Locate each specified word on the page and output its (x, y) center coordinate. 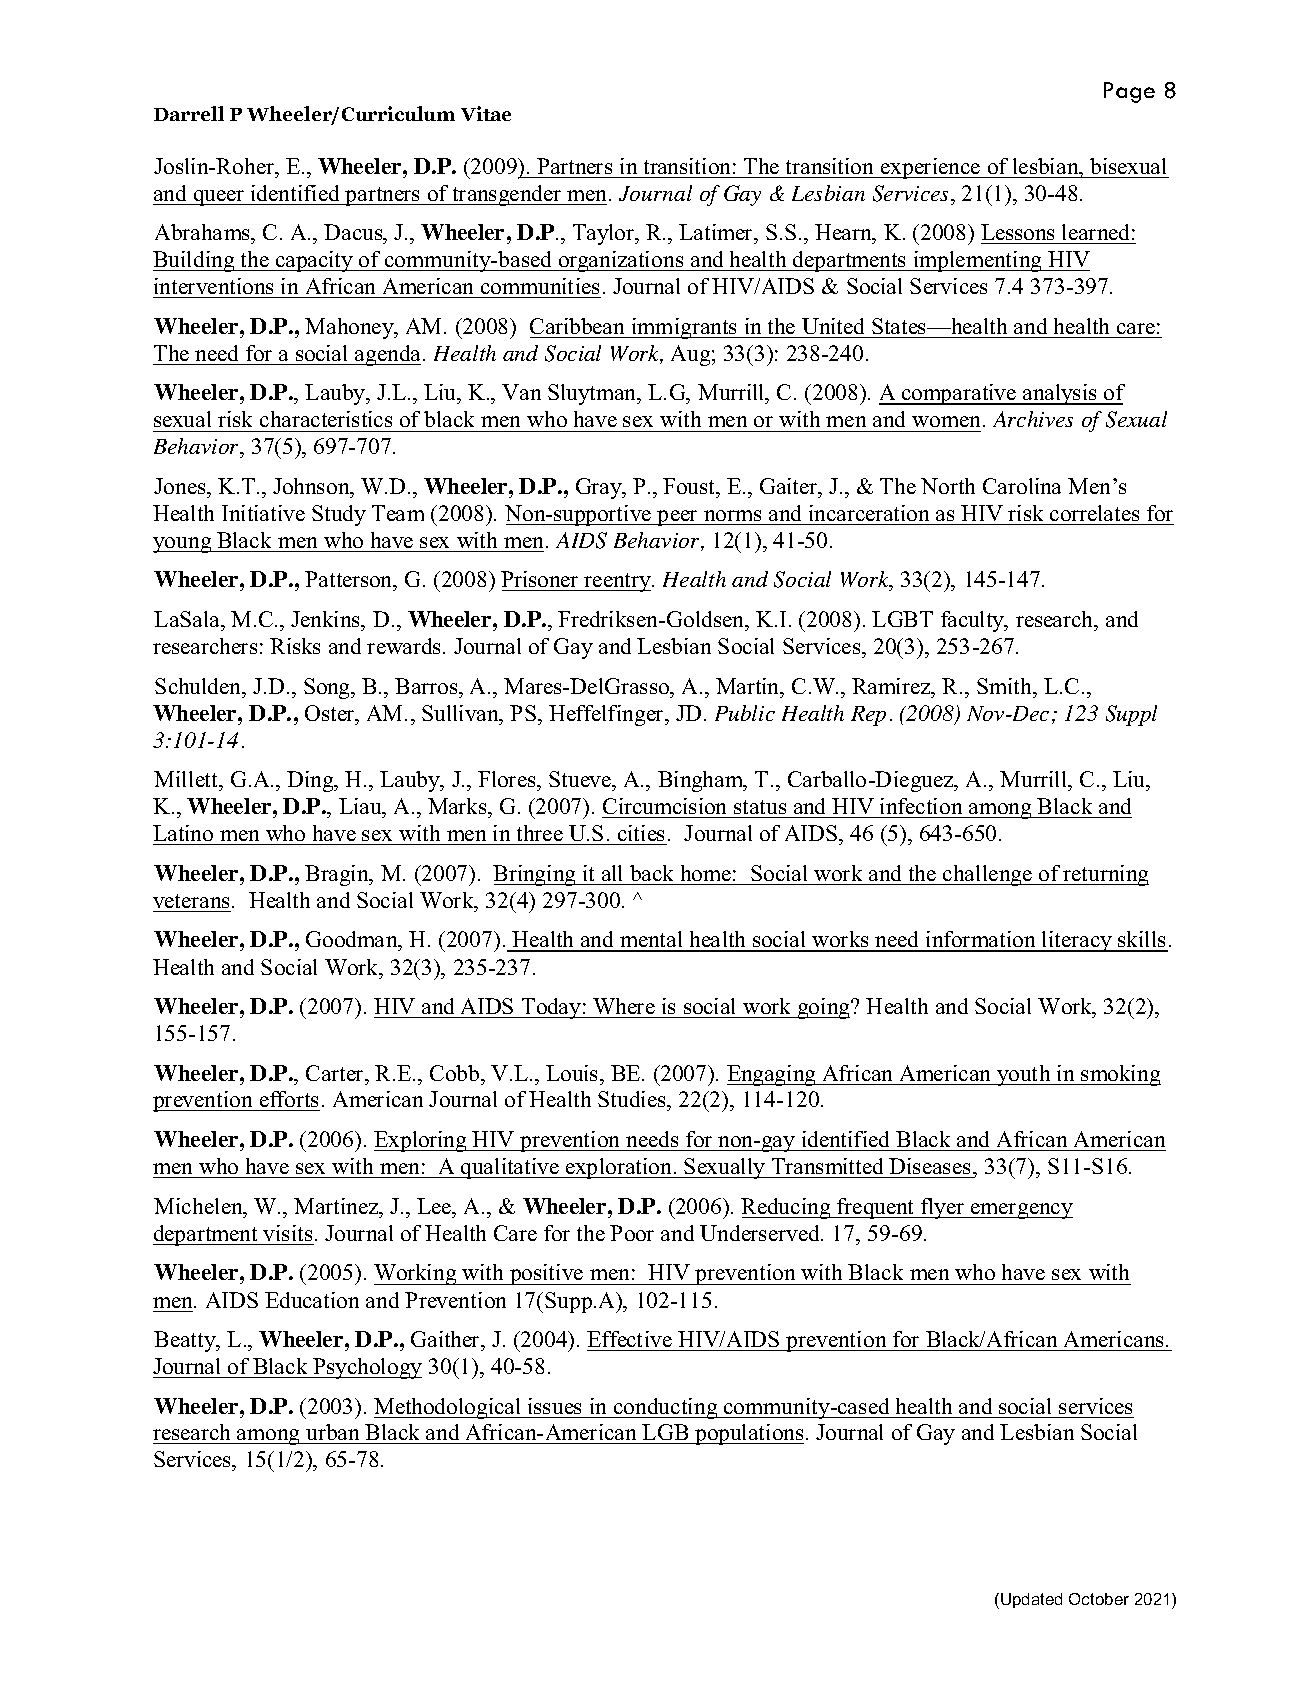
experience (931, 168)
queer (219, 198)
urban (333, 1434)
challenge (988, 875)
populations (748, 1434)
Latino (184, 835)
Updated (1031, 1600)
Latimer (717, 232)
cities (641, 835)
